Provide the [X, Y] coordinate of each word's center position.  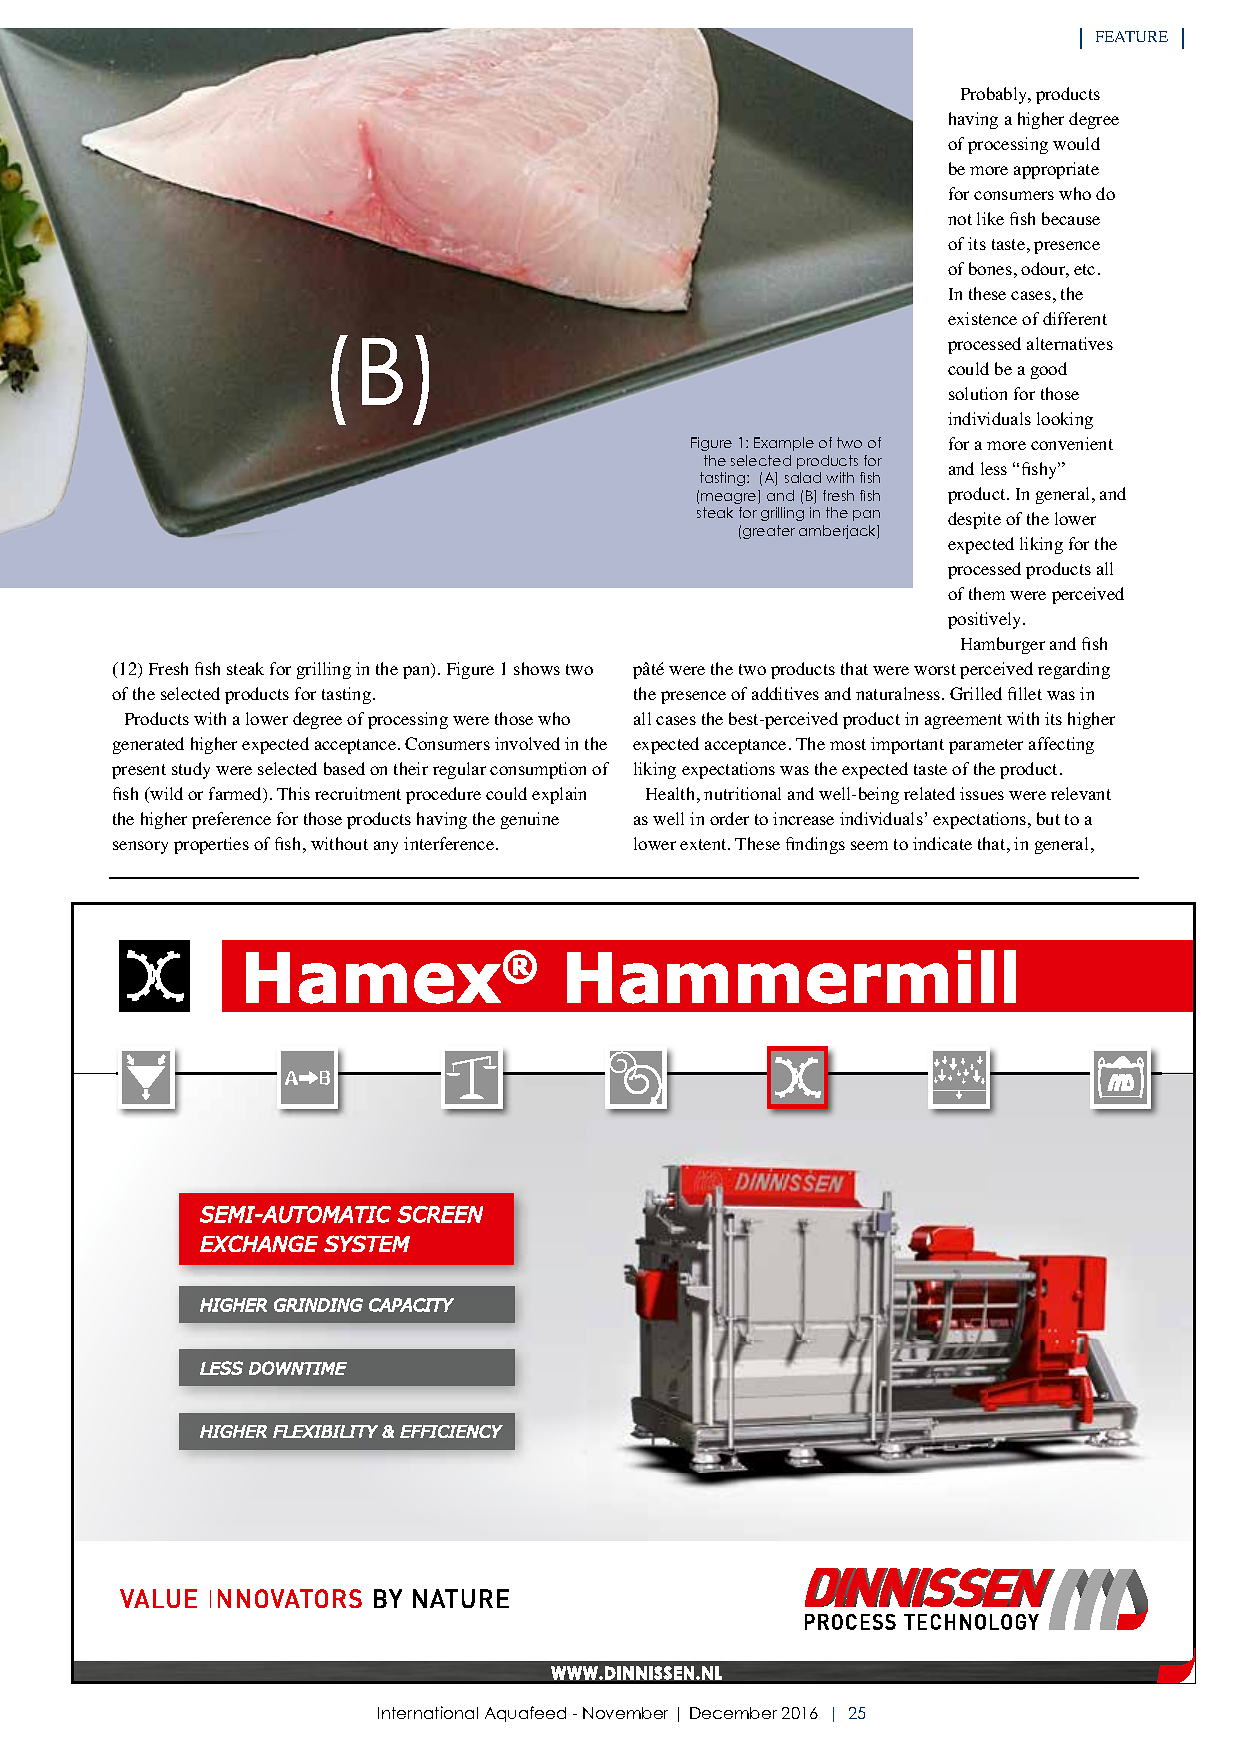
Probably [995, 95]
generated [148, 745]
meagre [730, 498]
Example [784, 444]
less [994, 468]
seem [869, 845]
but [1048, 818]
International [428, 1712]
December [733, 1713]
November [625, 1713]
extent [704, 844]
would [1076, 143]
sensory [140, 847]
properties [211, 845]
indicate [942, 843]
